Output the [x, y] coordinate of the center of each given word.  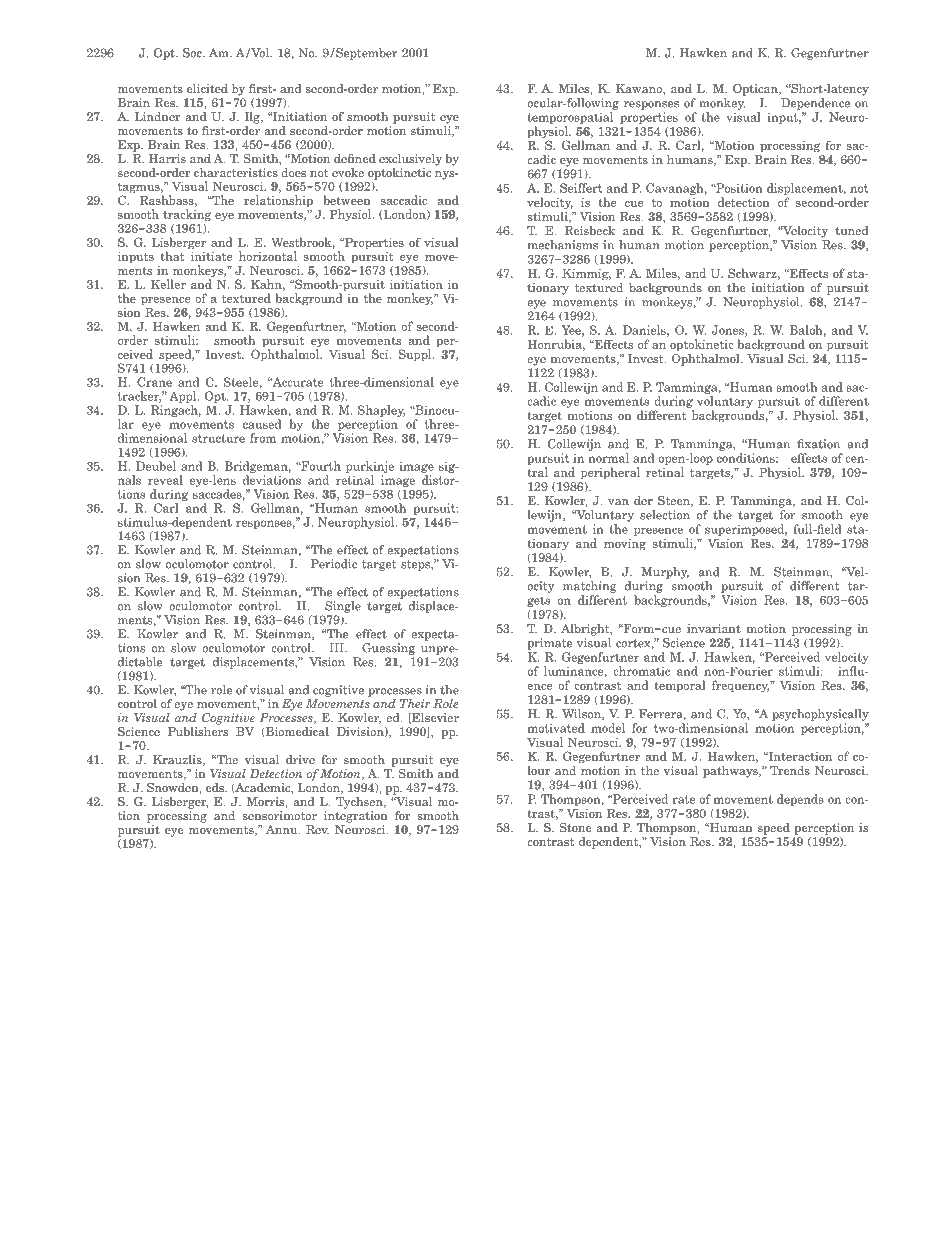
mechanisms [563, 245]
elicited [207, 88]
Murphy [665, 573]
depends [800, 800]
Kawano [640, 89]
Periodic [334, 564]
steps [416, 565]
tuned [851, 230]
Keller [168, 284]
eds [216, 787]
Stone [575, 827]
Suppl [416, 355]
